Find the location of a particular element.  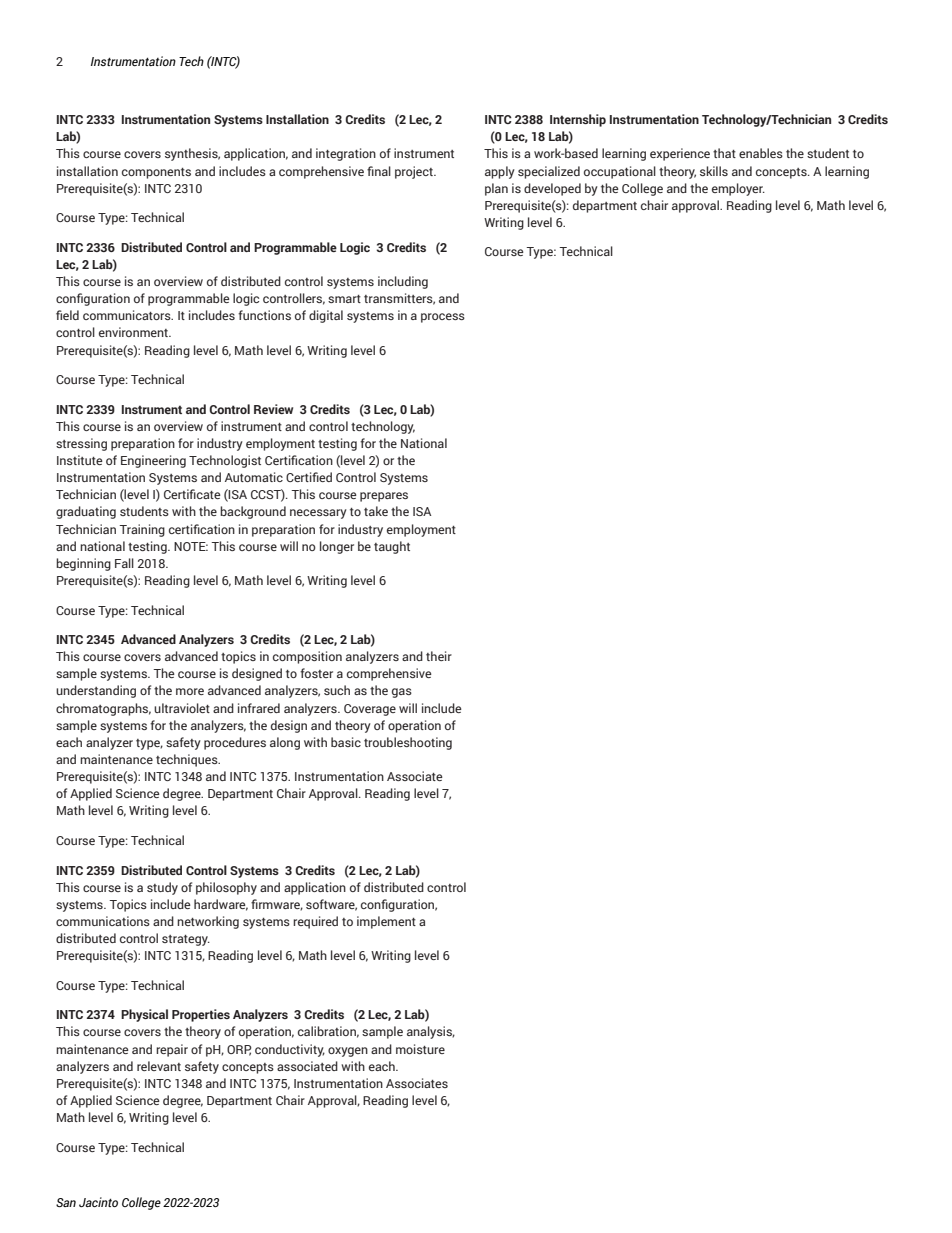

gas is located at coordinates (402, 693).
